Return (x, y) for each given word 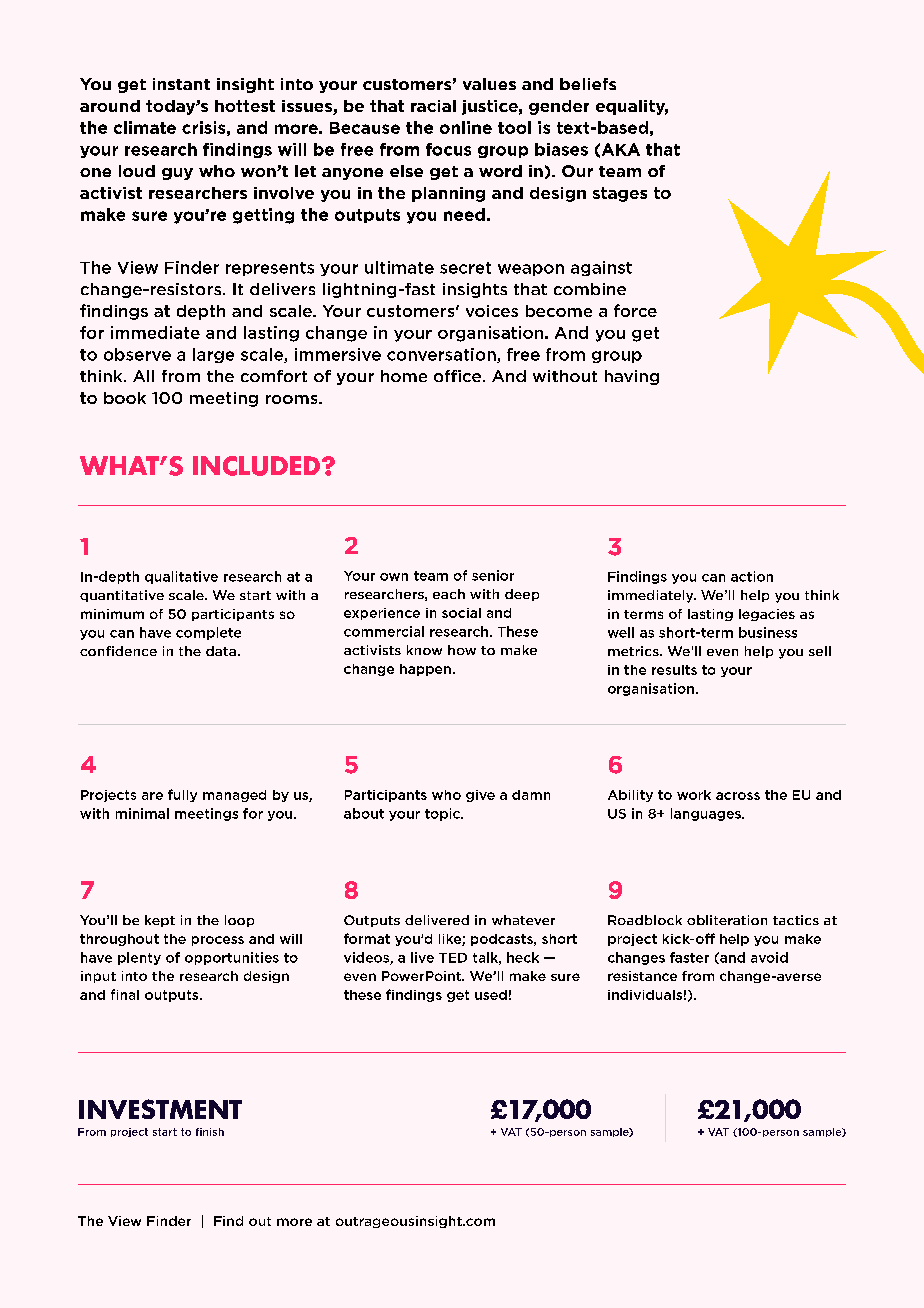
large (213, 355)
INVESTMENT (160, 1109)
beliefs (588, 84)
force (635, 310)
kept (160, 921)
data (221, 651)
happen (425, 670)
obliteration (727, 920)
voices (492, 311)
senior (493, 575)
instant (181, 84)
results (674, 670)
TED (453, 958)
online (466, 127)
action (752, 576)
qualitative (181, 577)
